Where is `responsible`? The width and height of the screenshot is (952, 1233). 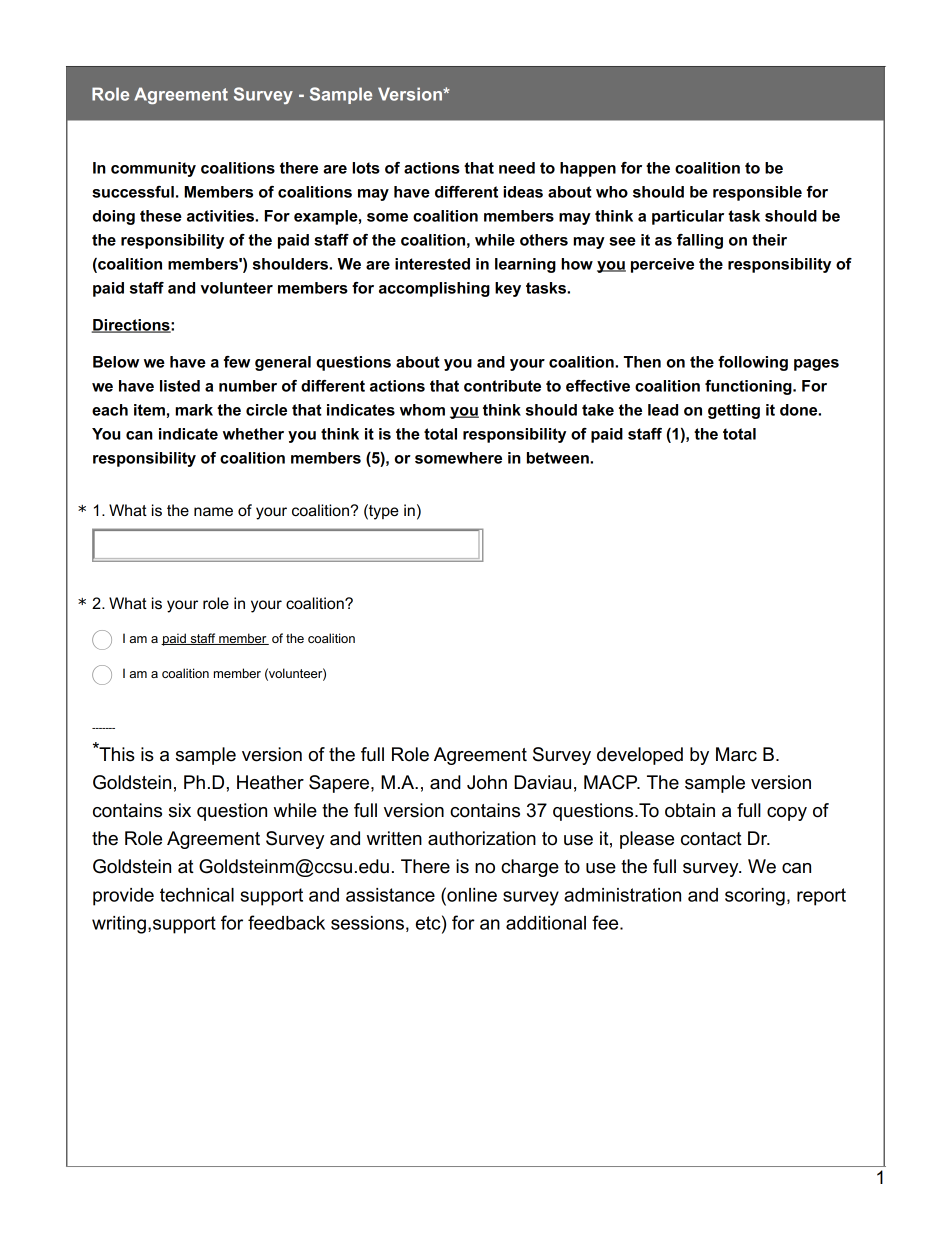 responsible is located at coordinates (757, 193).
